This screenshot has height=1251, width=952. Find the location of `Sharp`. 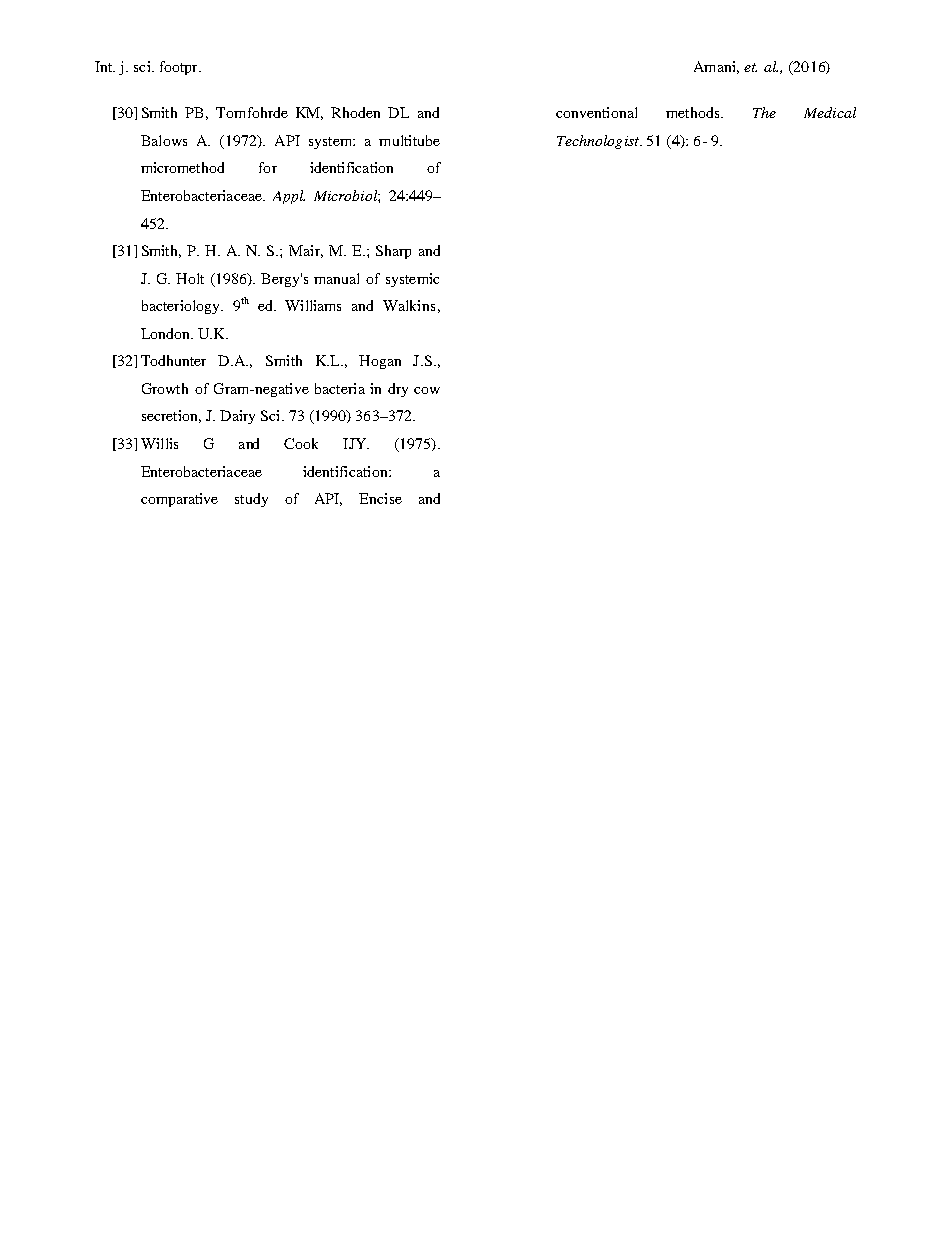

Sharp is located at coordinates (393, 252).
